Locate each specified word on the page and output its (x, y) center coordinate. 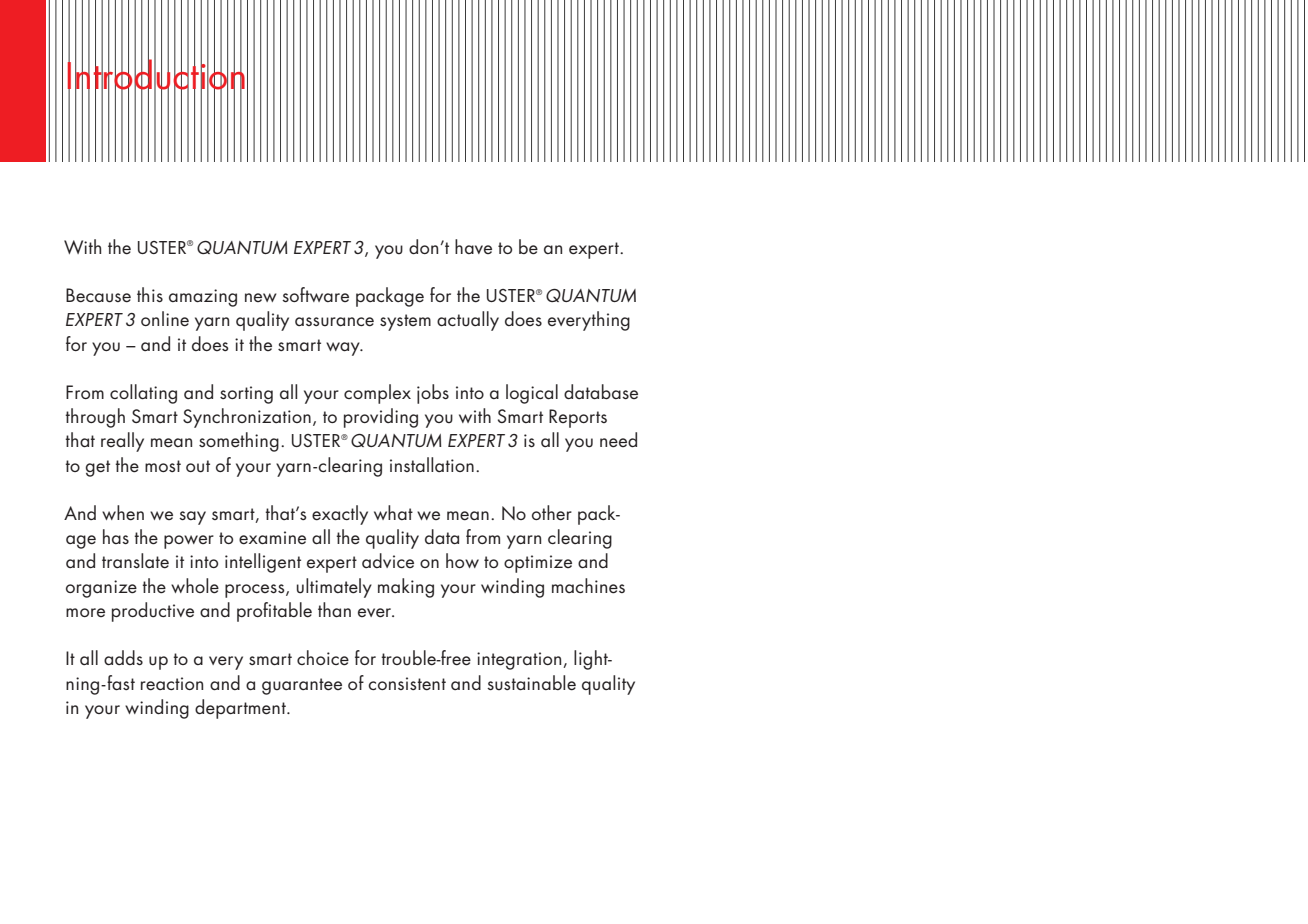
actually (468, 321)
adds (123, 657)
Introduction (156, 74)
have (473, 246)
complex (377, 394)
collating (143, 394)
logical (532, 394)
